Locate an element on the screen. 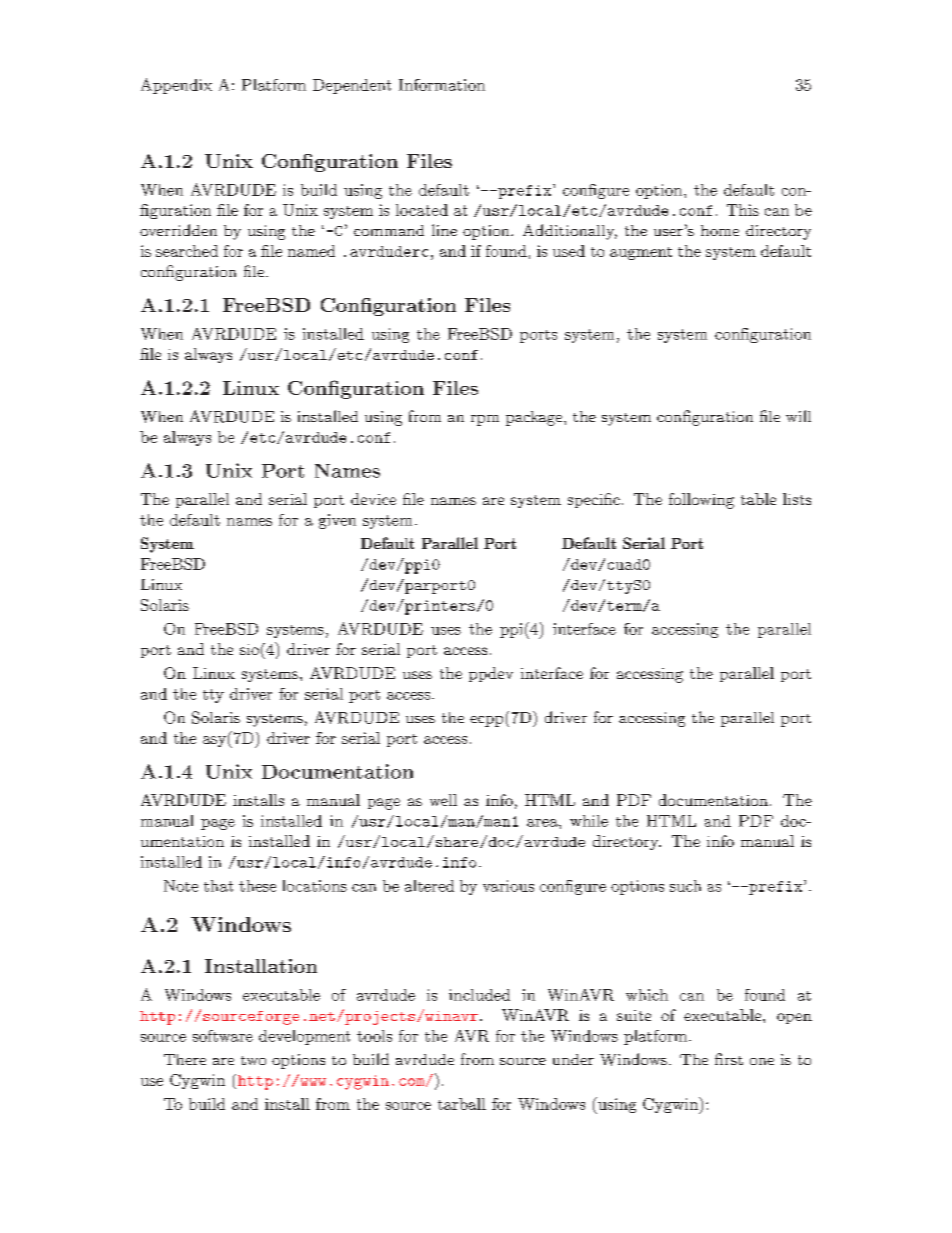 The image size is (952, 1233). well is located at coordinates (443, 800).
